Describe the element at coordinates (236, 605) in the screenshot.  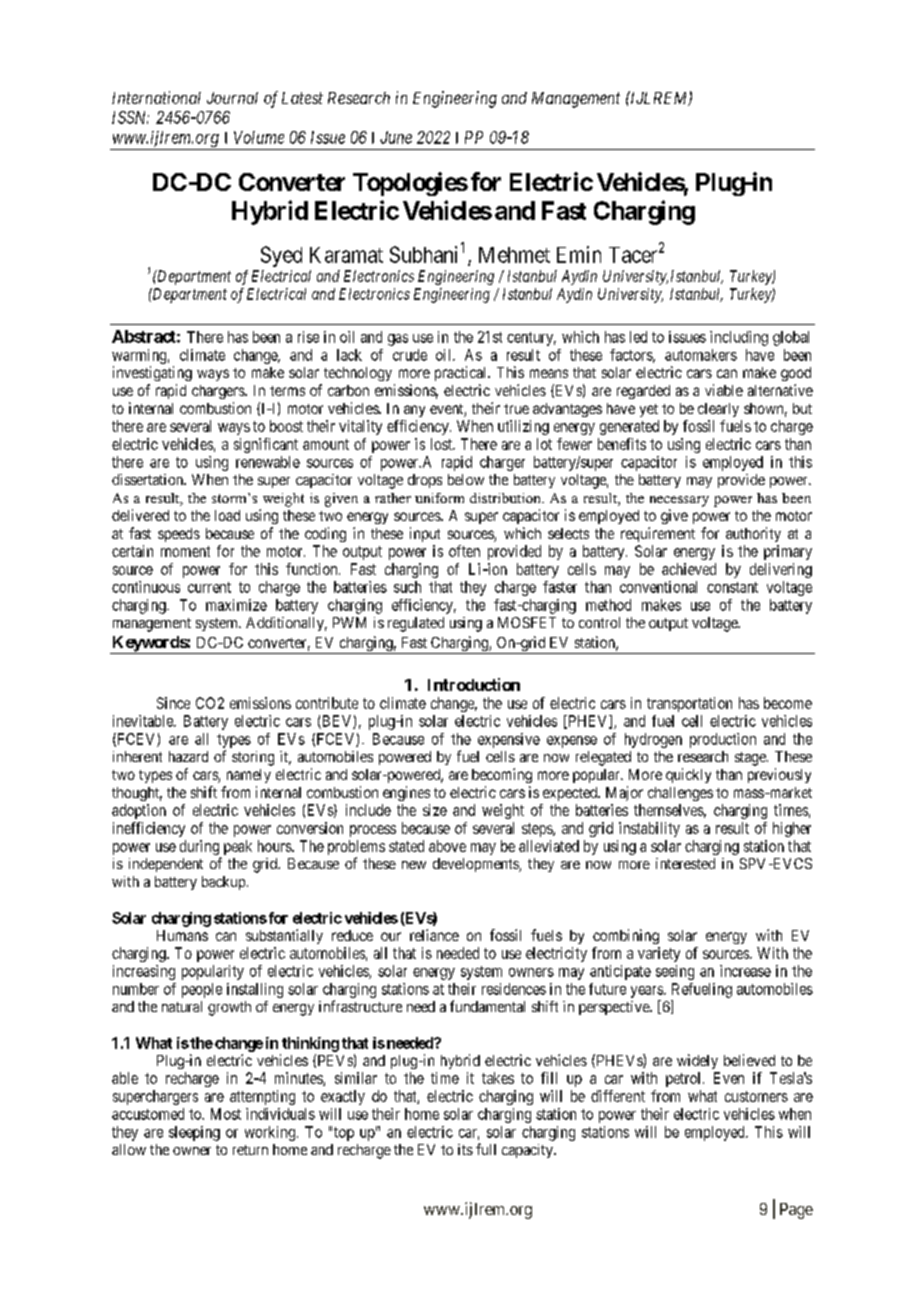
I see `maximize` at that location.
